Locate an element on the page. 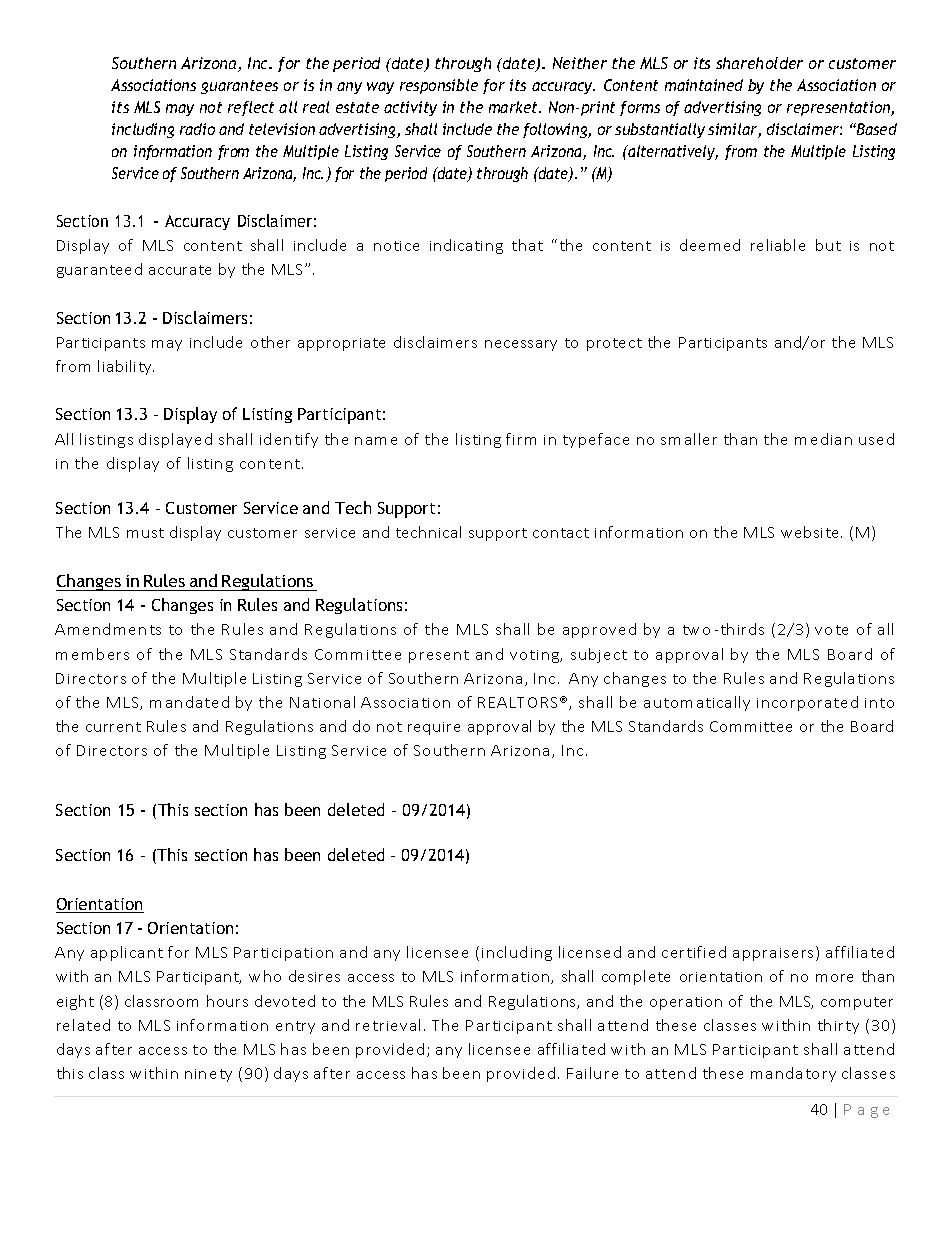  incorporated is located at coordinates (807, 703).
